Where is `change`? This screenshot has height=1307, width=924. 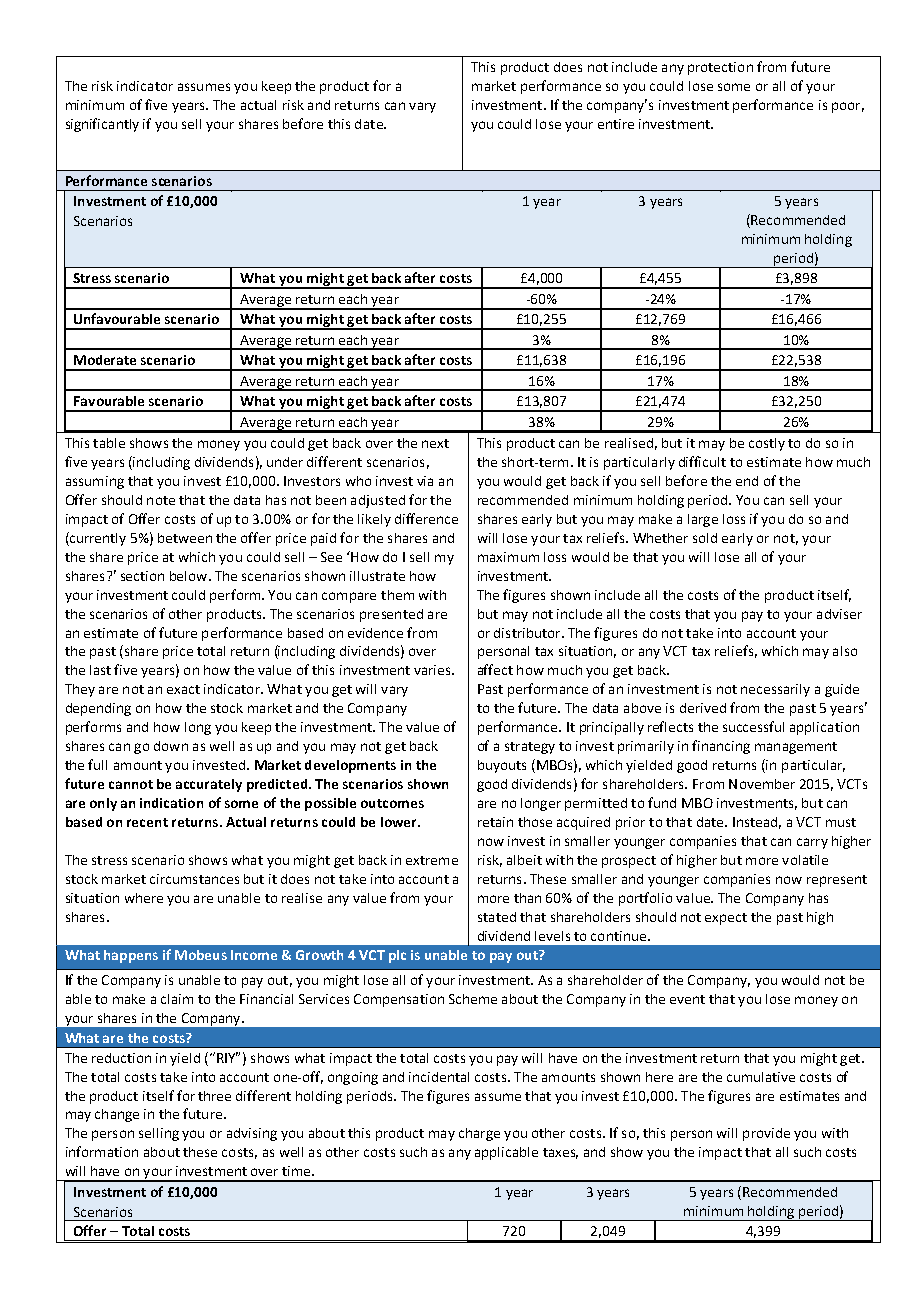 change is located at coordinates (117, 1115).
